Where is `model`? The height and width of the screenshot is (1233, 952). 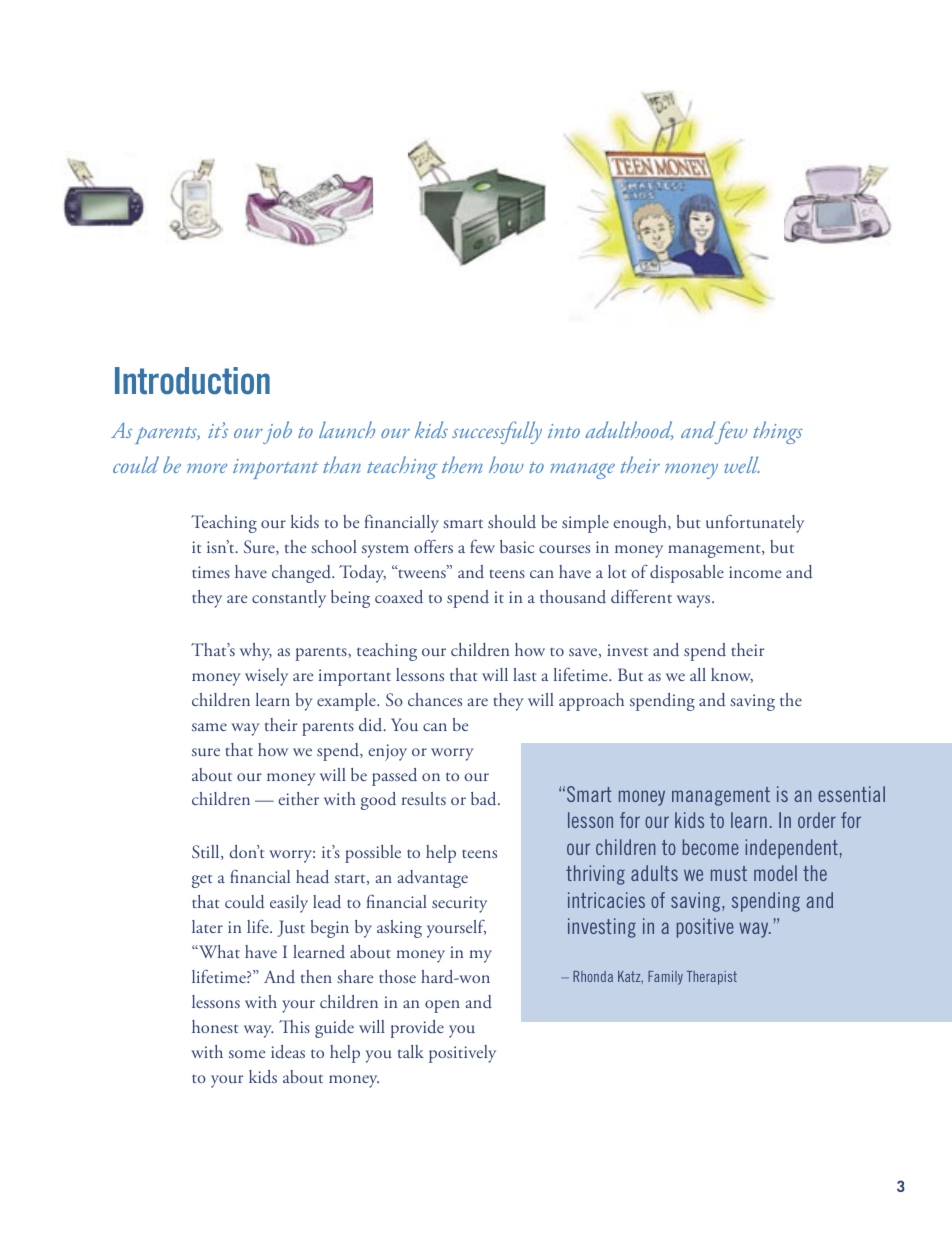 model is located at coordinates (775, 873).
